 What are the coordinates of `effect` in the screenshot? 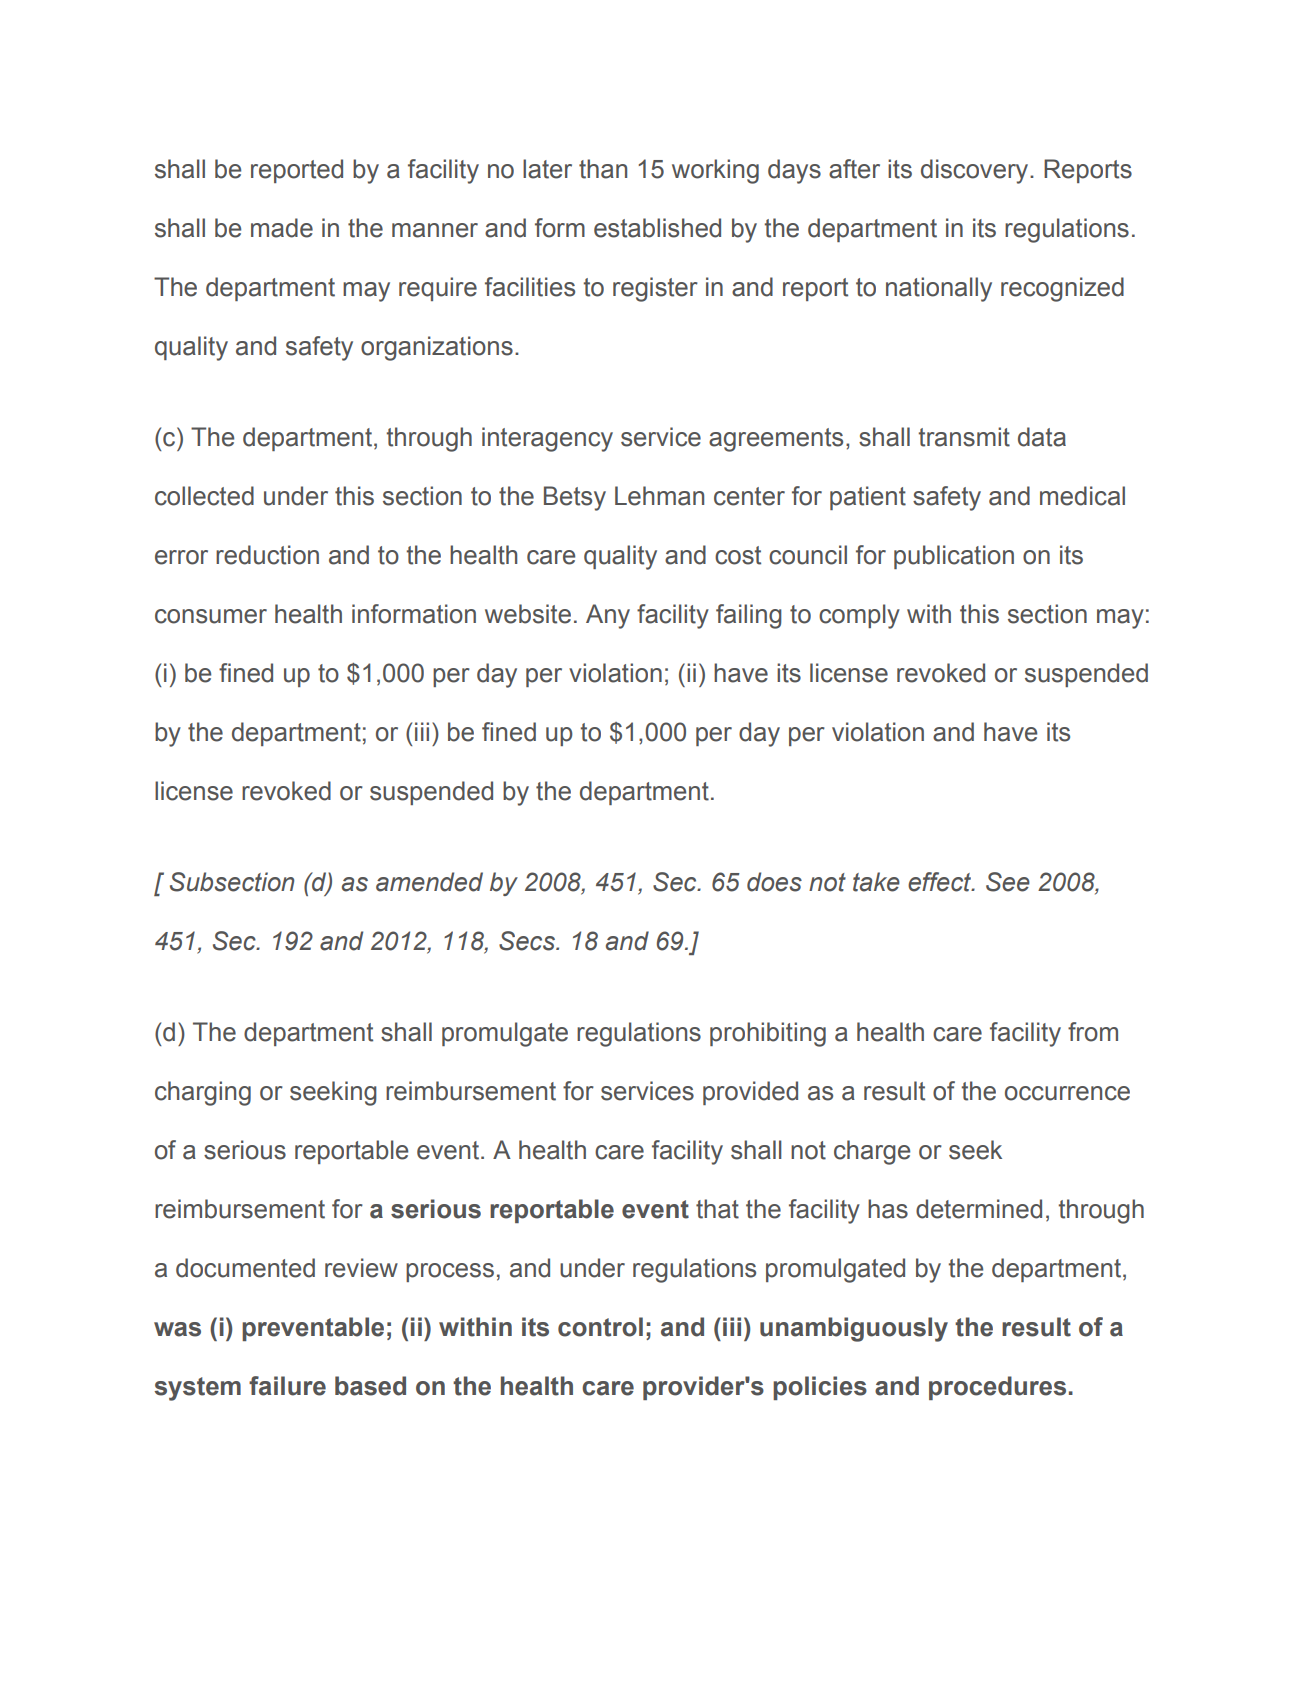 It's located at (941, 882).
